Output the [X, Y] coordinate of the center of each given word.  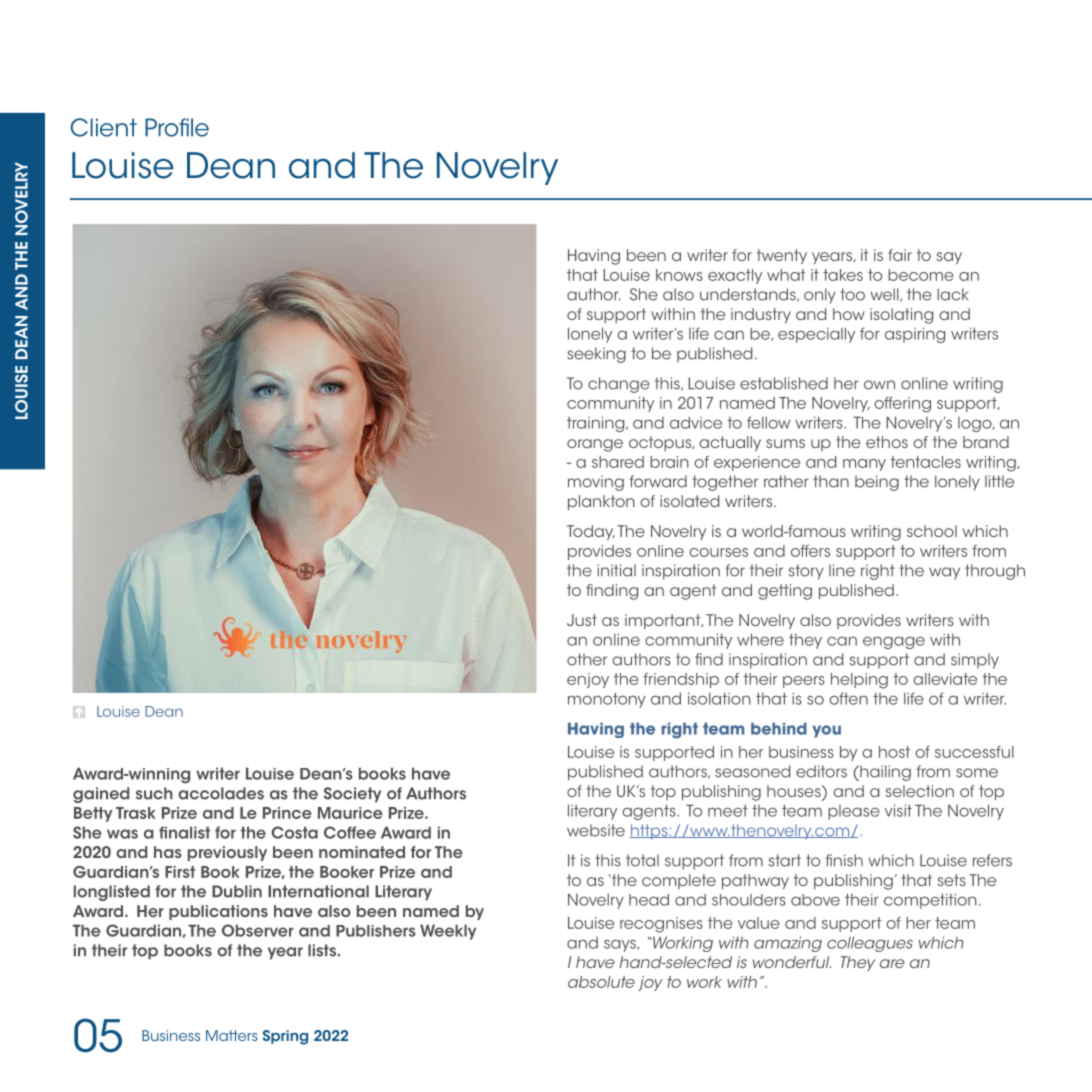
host [894, 752]
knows [679, 275]
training [597, 424]
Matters [232, 1035]
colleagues [870, 944]
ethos [887, 442]
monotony [607, 700]
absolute [601, 982]
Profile [177, 127]
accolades [221, 793]
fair [900, 255]
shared [618, 462]
